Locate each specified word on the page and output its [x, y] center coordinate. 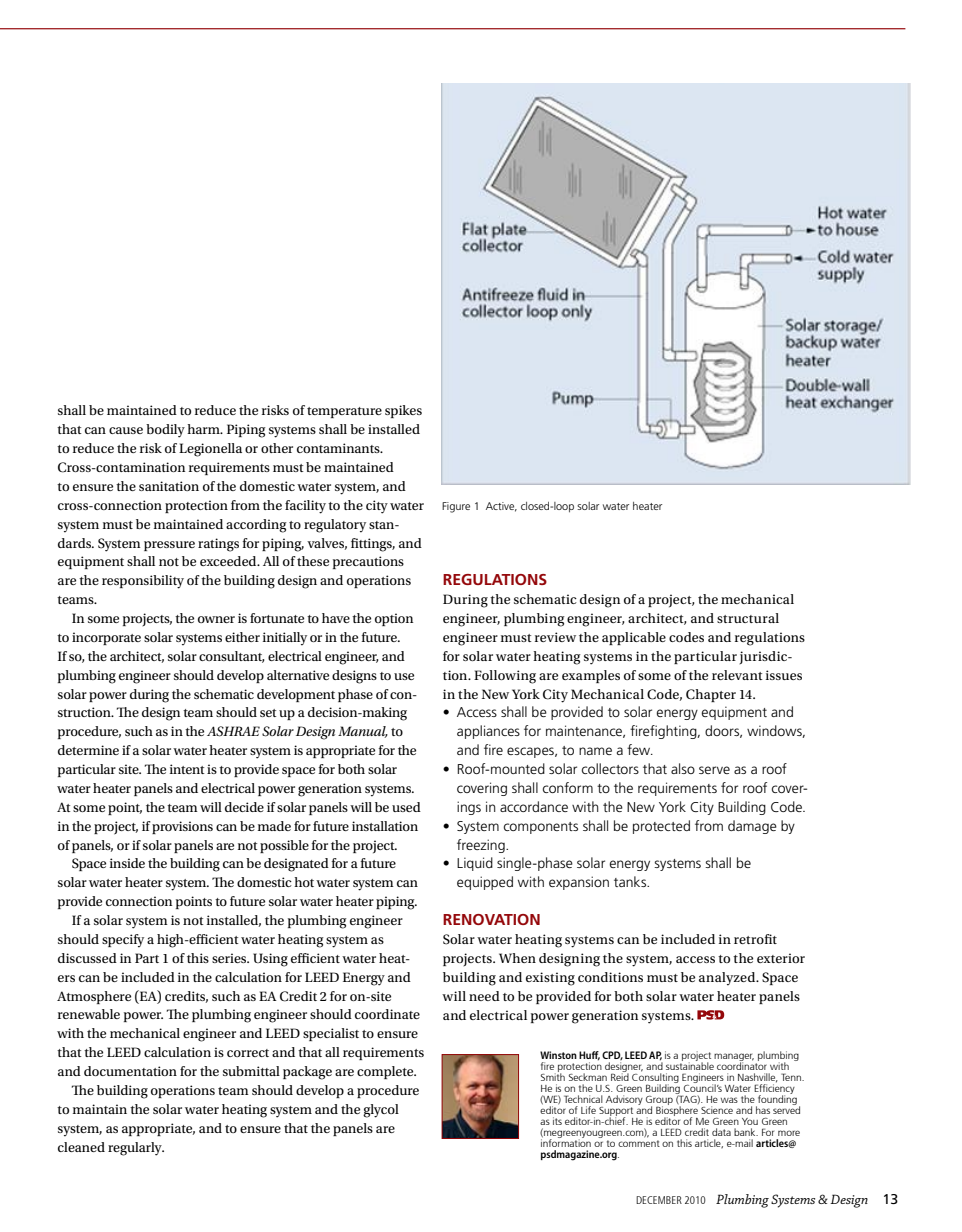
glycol [381, 1111]
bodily [165, 431]
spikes [403, 411]
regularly [136, 1149]
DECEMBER [659, 1200]
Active [501, 507]
